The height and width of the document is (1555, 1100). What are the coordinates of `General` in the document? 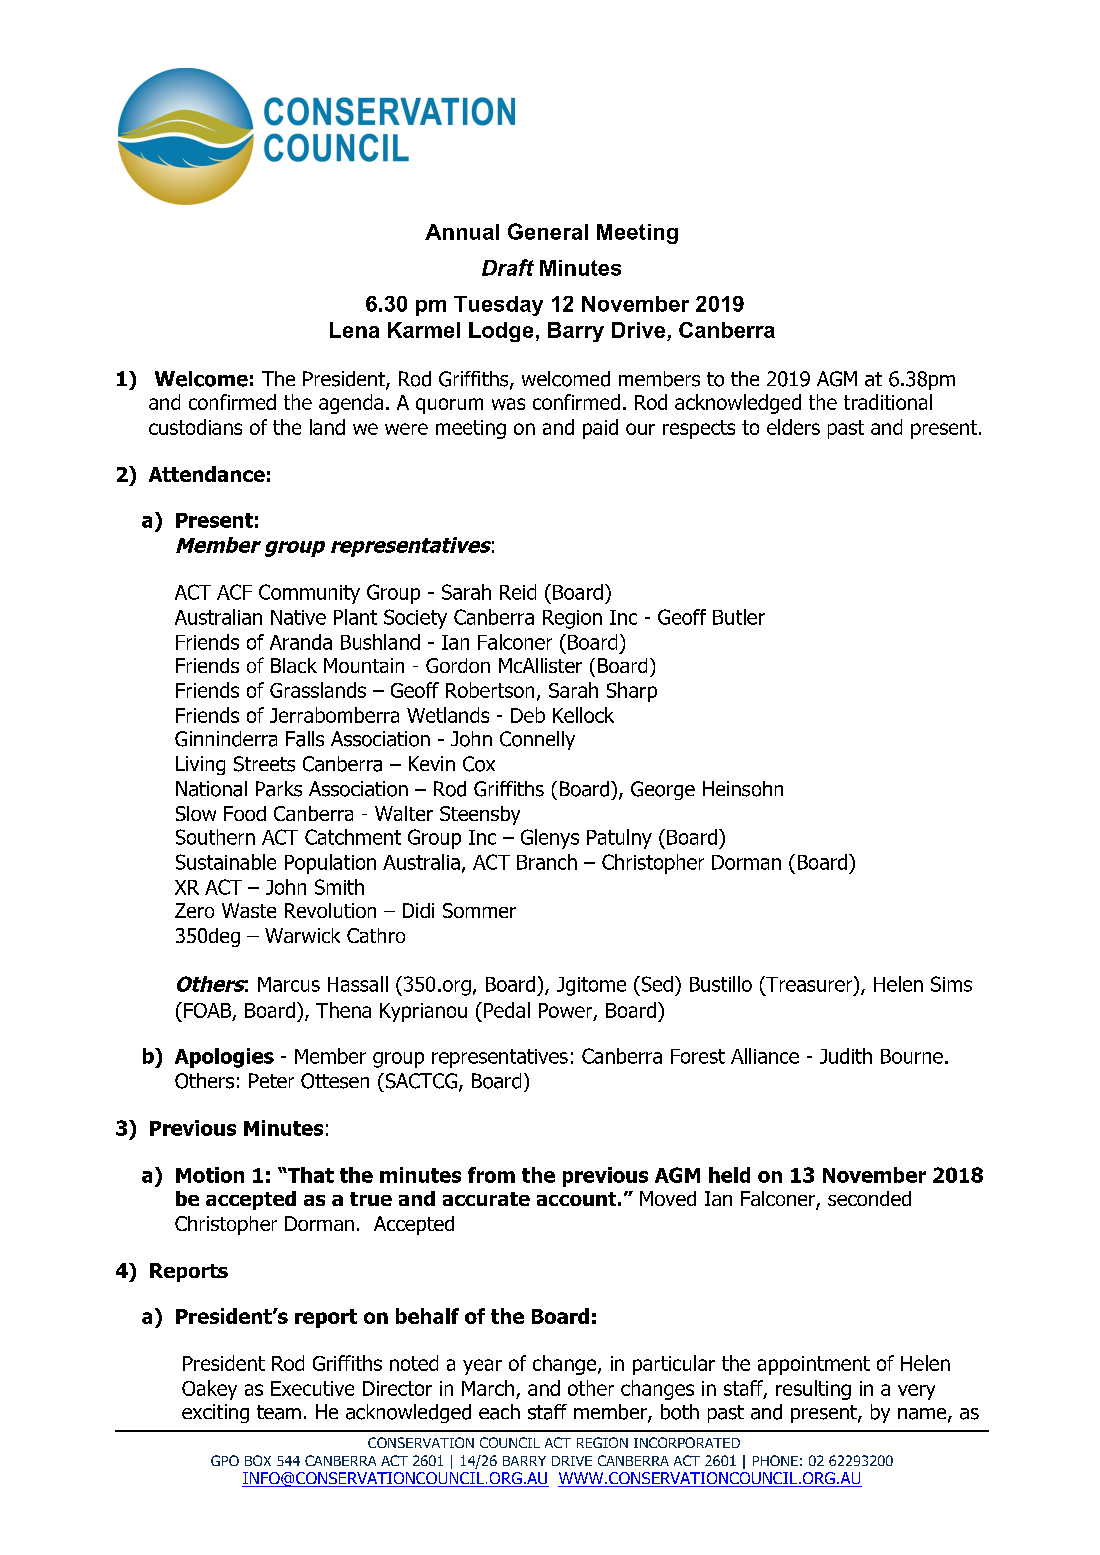 It's located at (548, 231).
